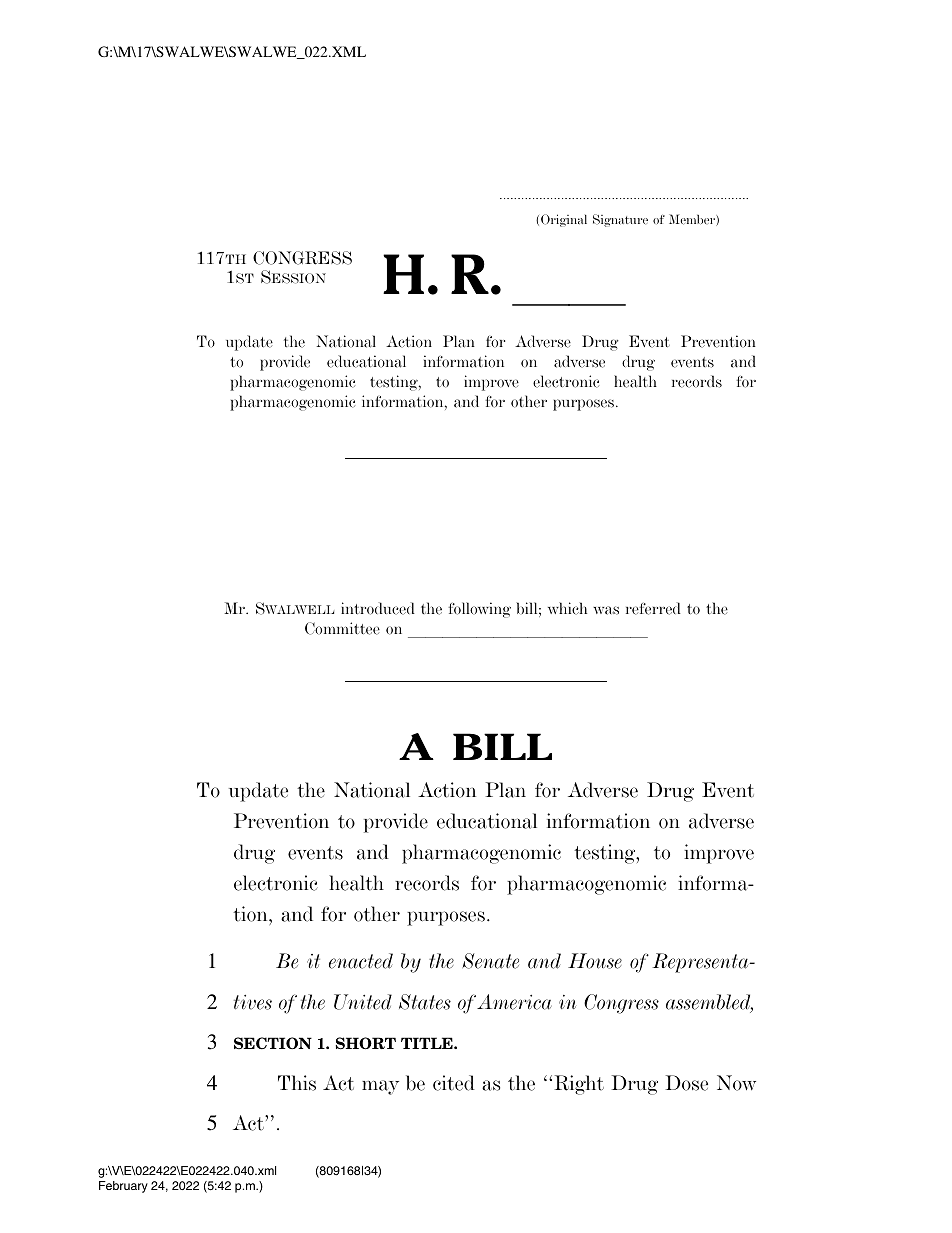  What do you see at coordinates (378, 608) in the image?
I see `introduced` at bounding box center [378, 608].
